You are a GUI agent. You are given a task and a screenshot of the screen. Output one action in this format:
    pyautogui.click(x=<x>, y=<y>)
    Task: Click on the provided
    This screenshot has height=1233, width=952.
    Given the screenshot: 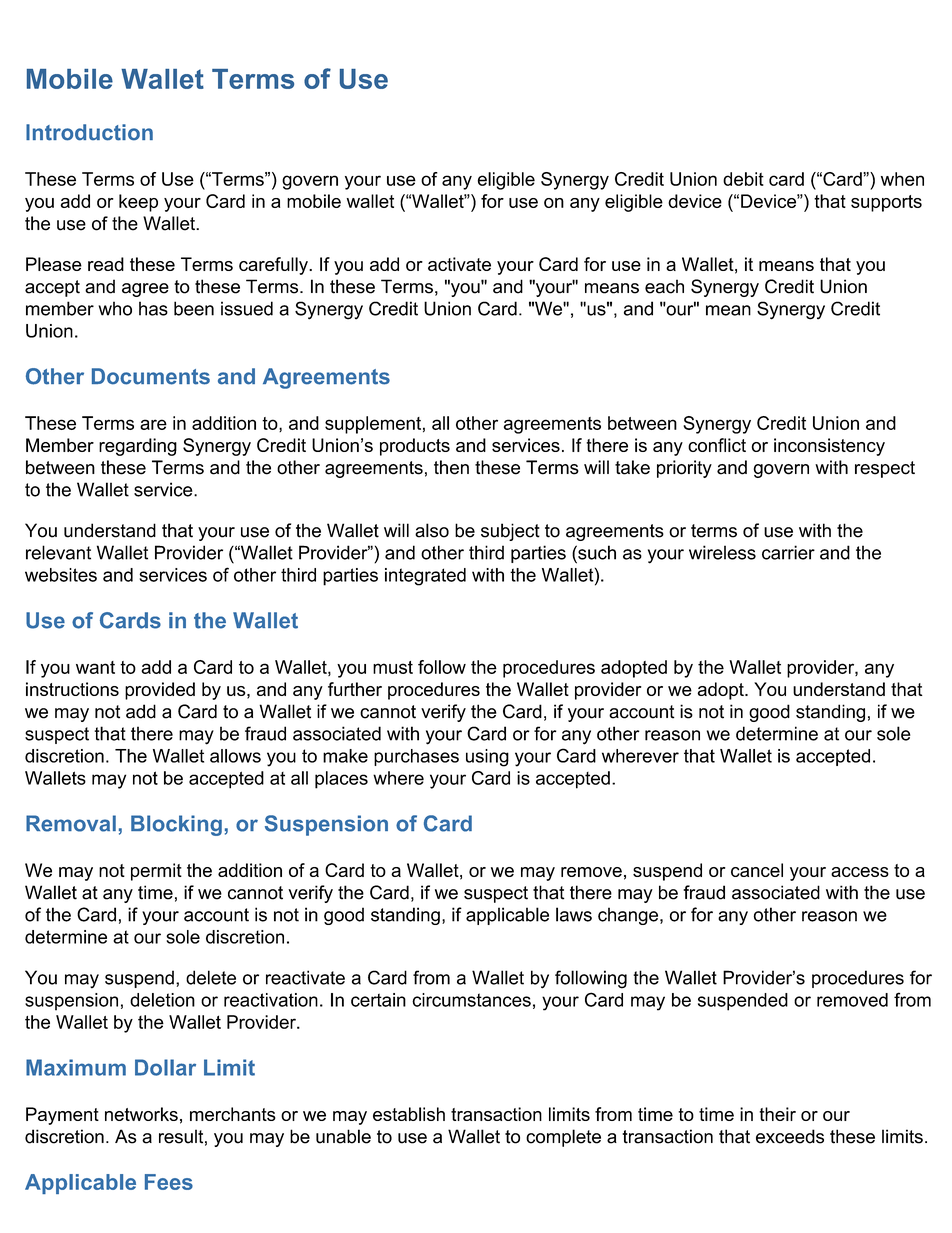 What is the action you would take?
    pyautogui.click(x=160, y=691)
